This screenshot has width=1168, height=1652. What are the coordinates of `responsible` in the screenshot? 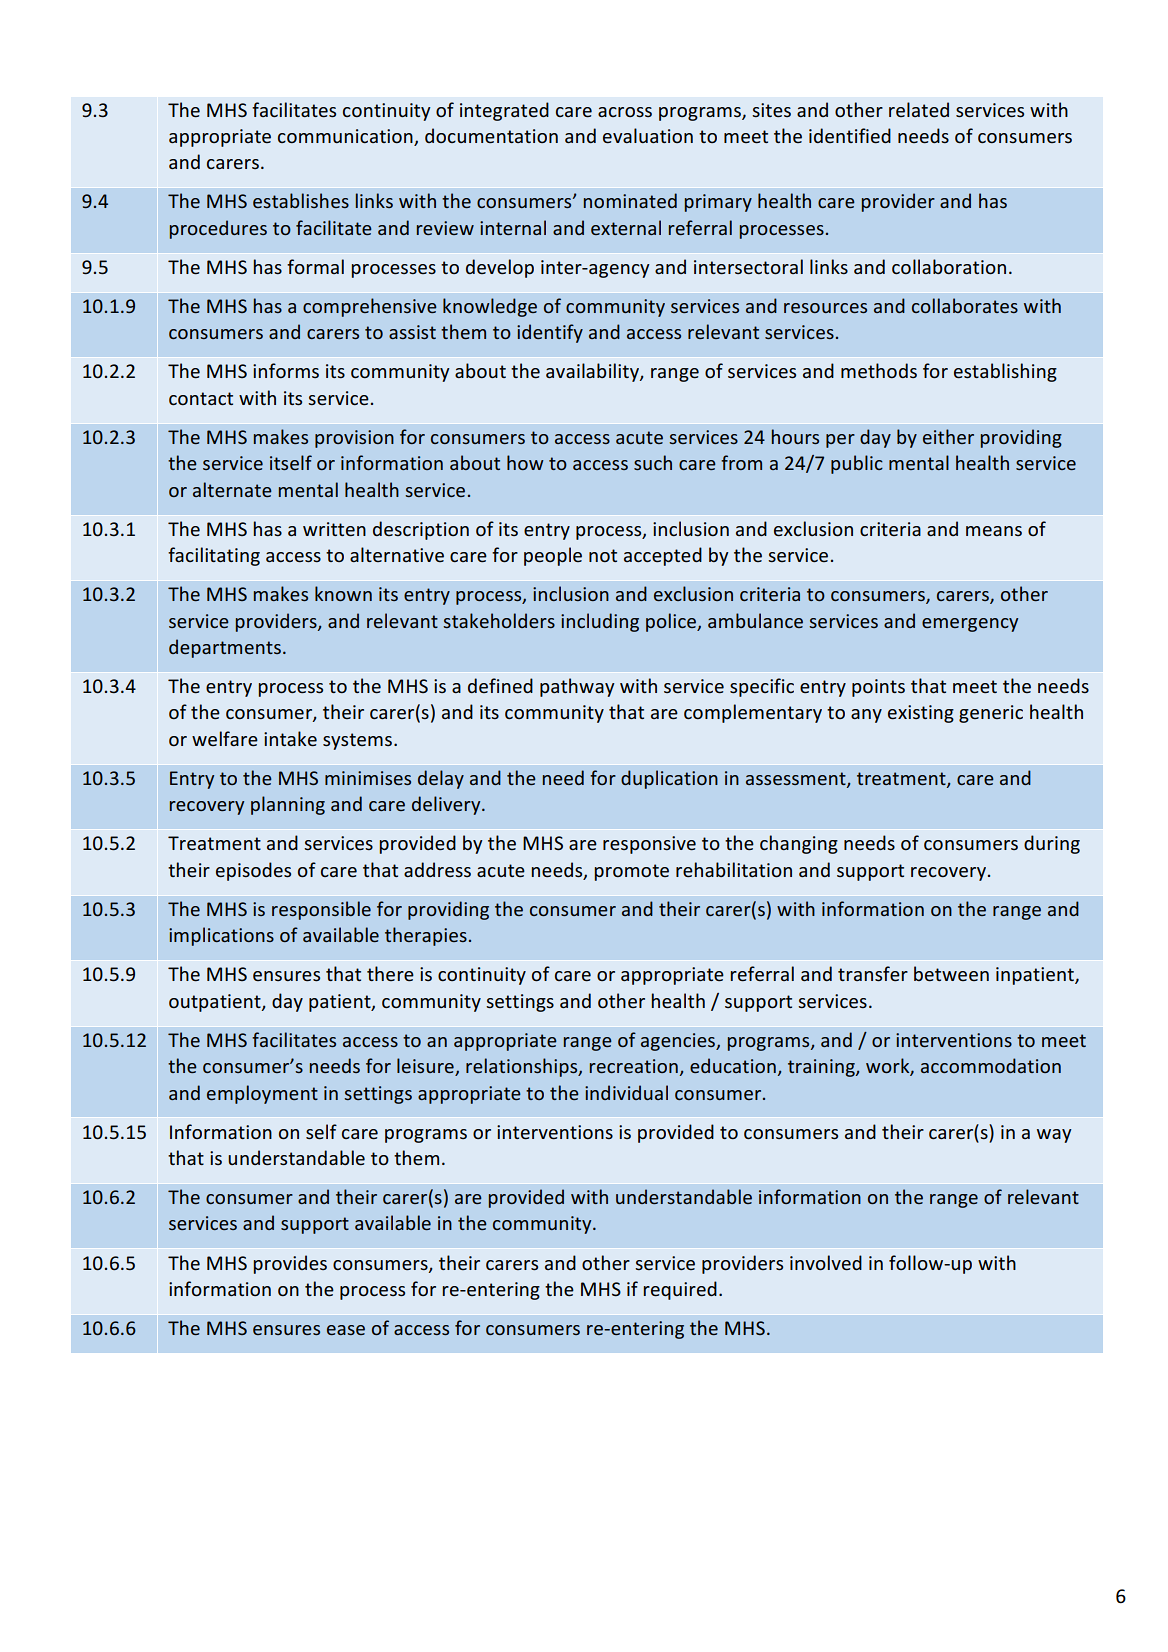 It's located at (321, 910).
